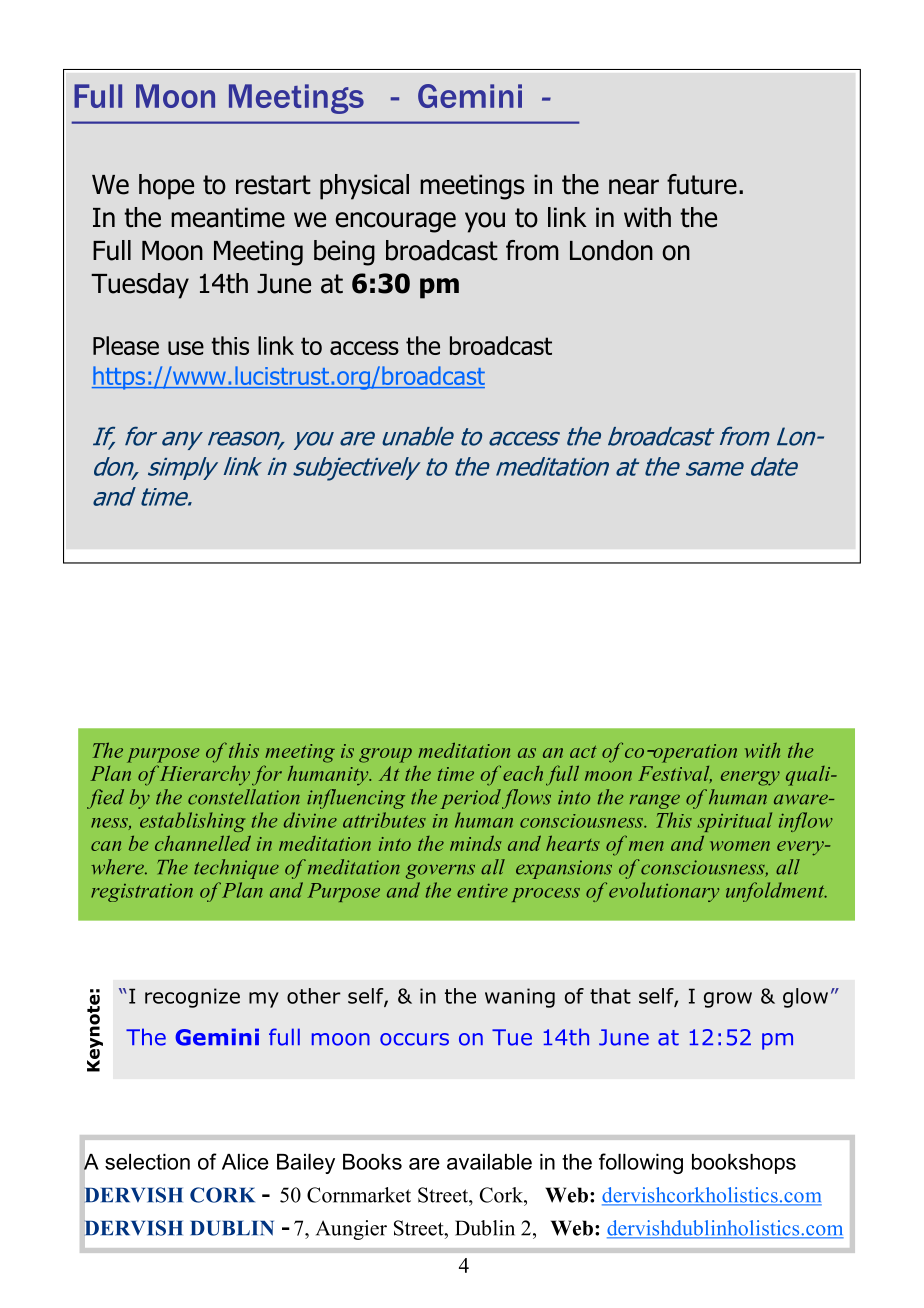 Image resolution: width=924 pixels, height=1308 pixels. What do you see at coordinates (205, 776) in the screenshot?
I see `Hierarchy` at bounding box center [205, 776].
